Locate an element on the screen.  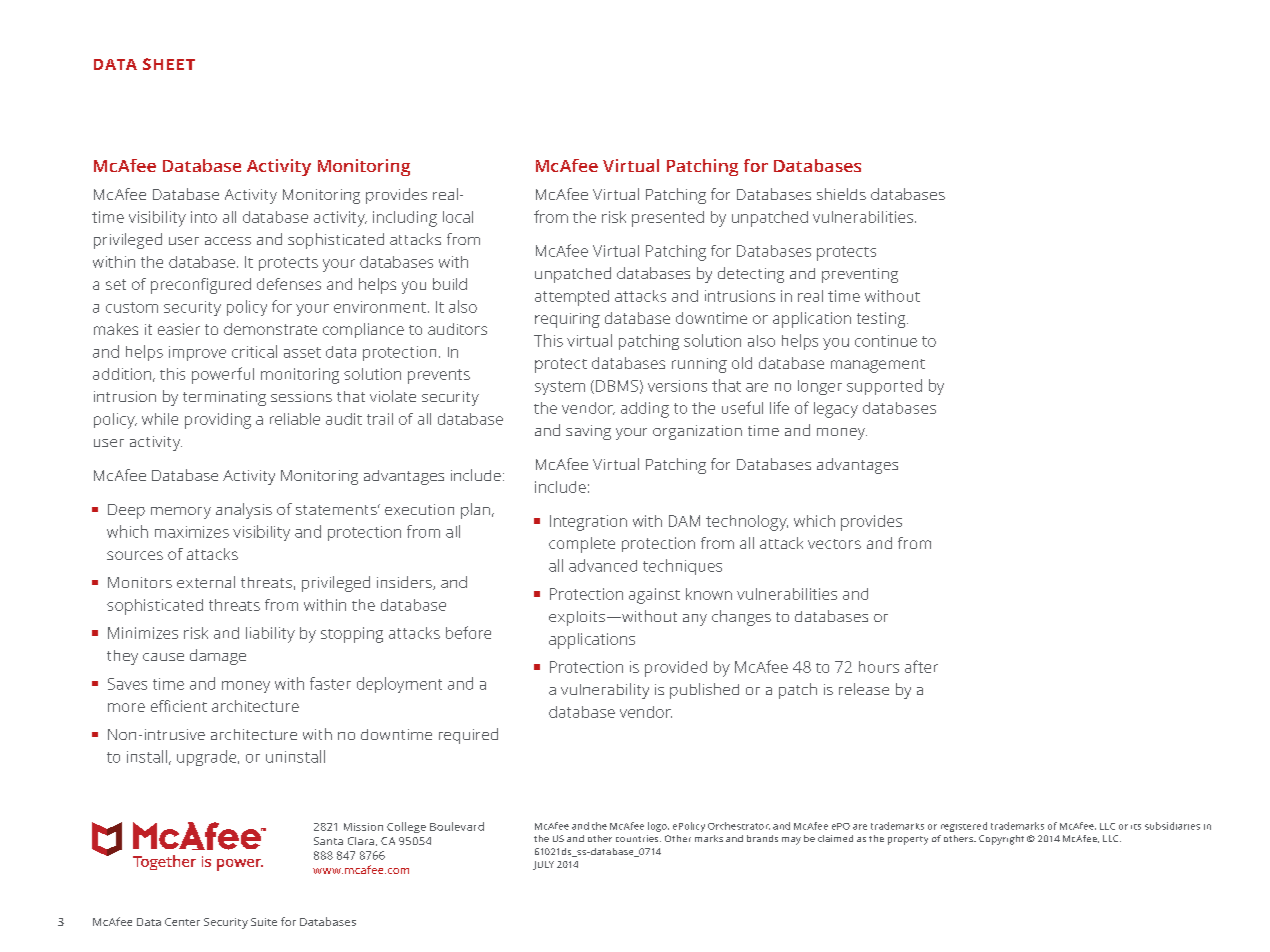
SHEET is located at coordinates (169, 64).
